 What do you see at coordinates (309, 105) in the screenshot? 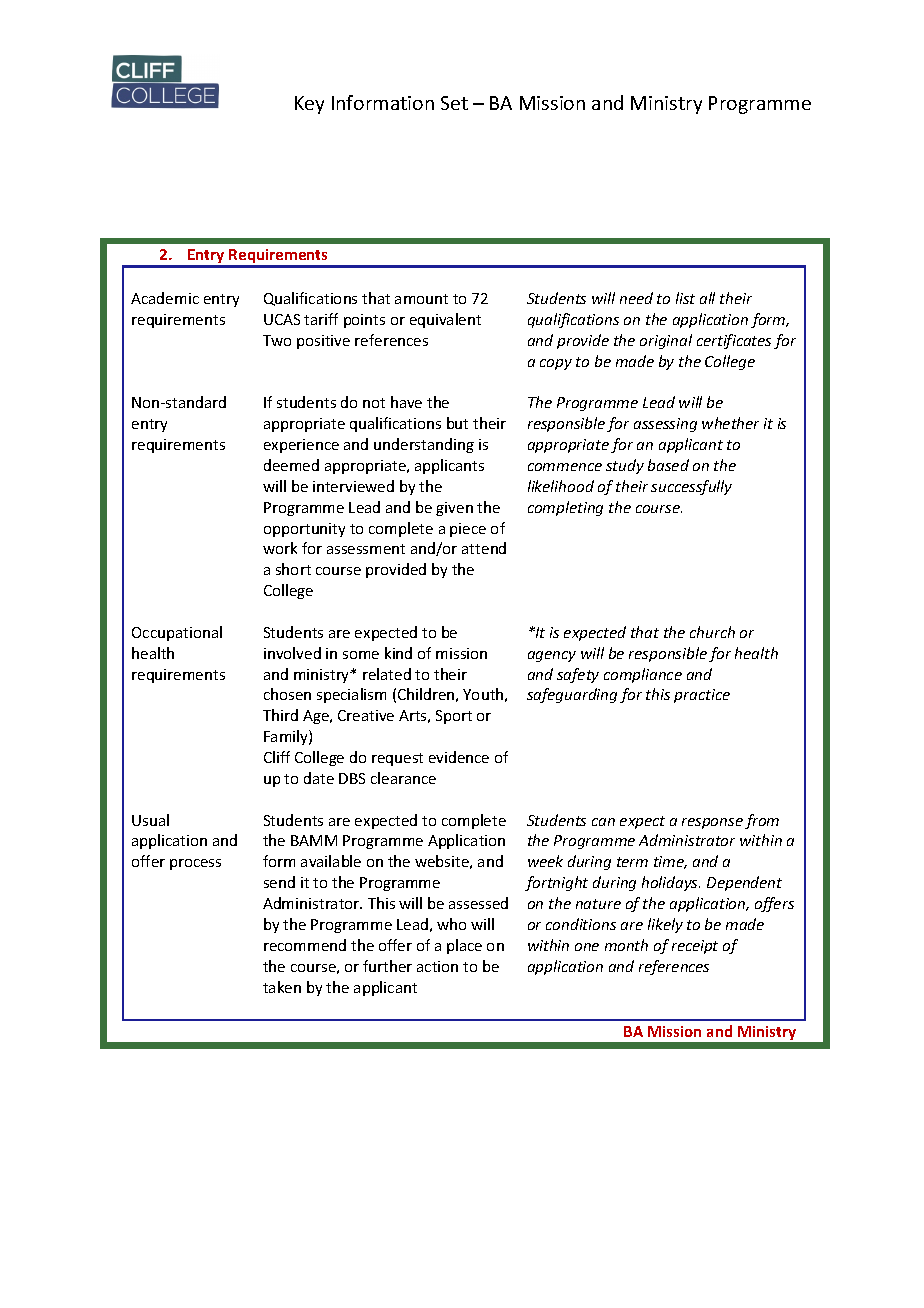
I see `Key` at bounding box center [309, 105].
